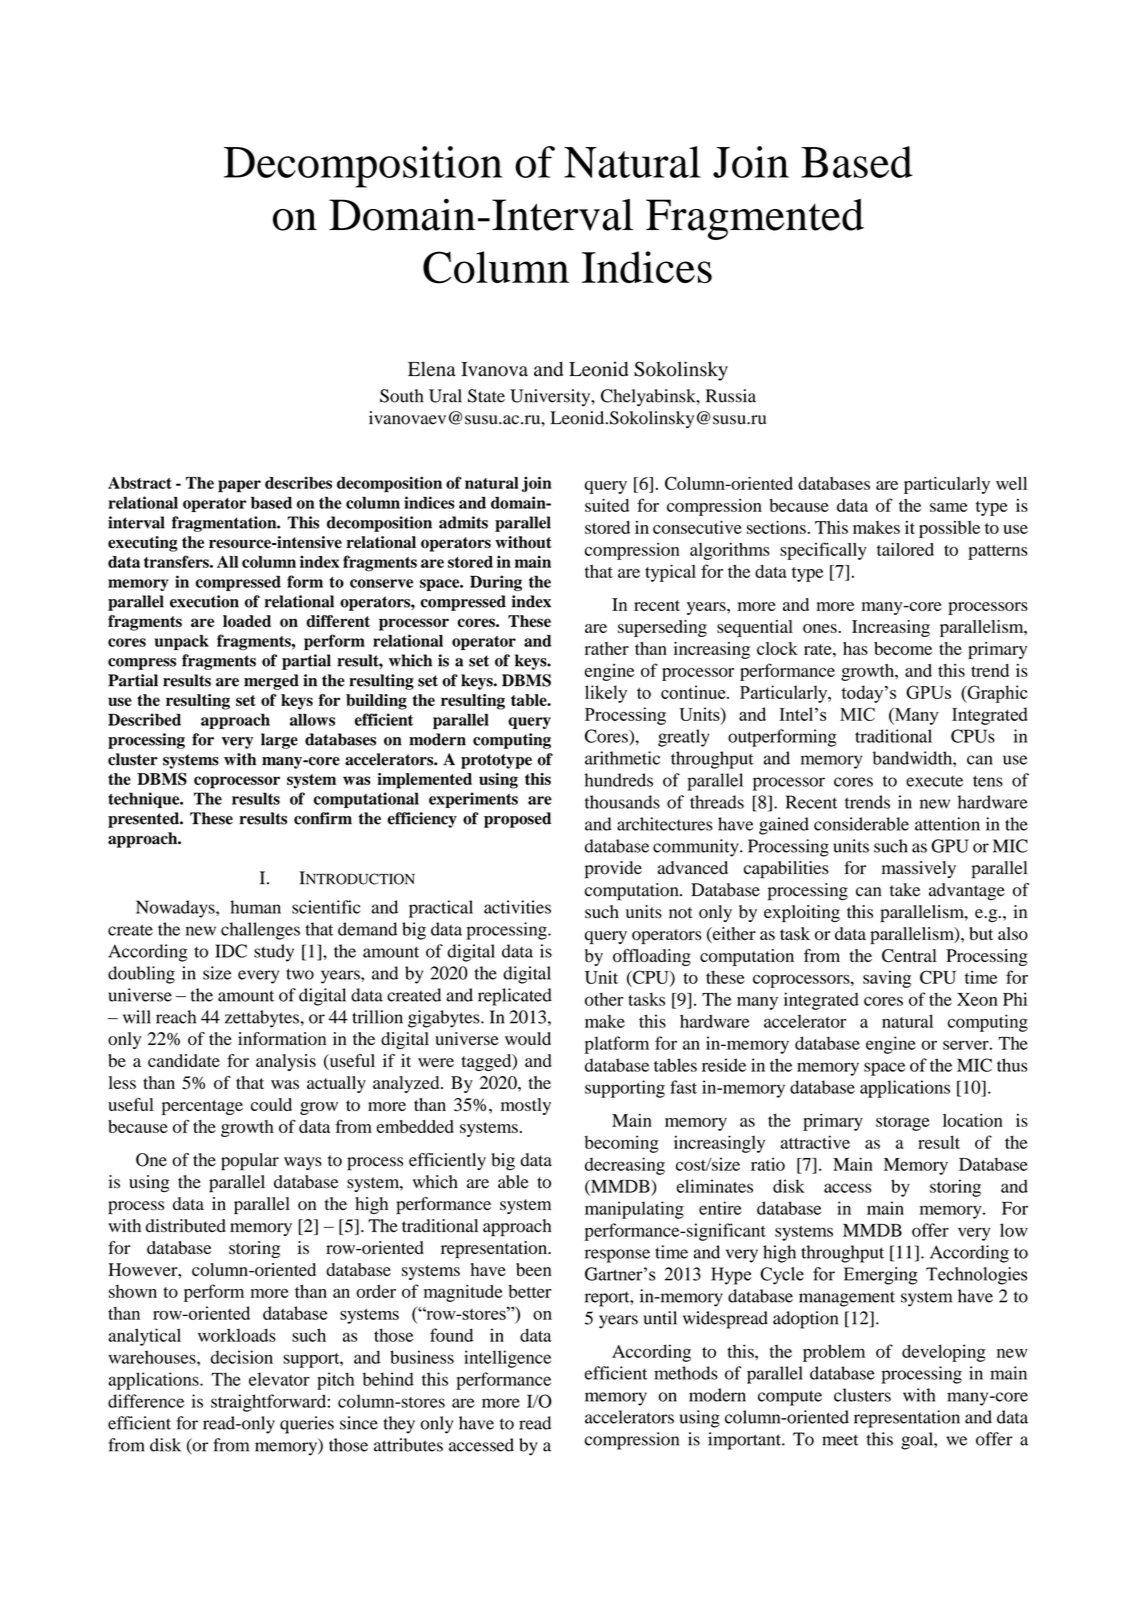  Describe the element at coordinates (755, 219) in the document. I see `Fragmented` at that location.
